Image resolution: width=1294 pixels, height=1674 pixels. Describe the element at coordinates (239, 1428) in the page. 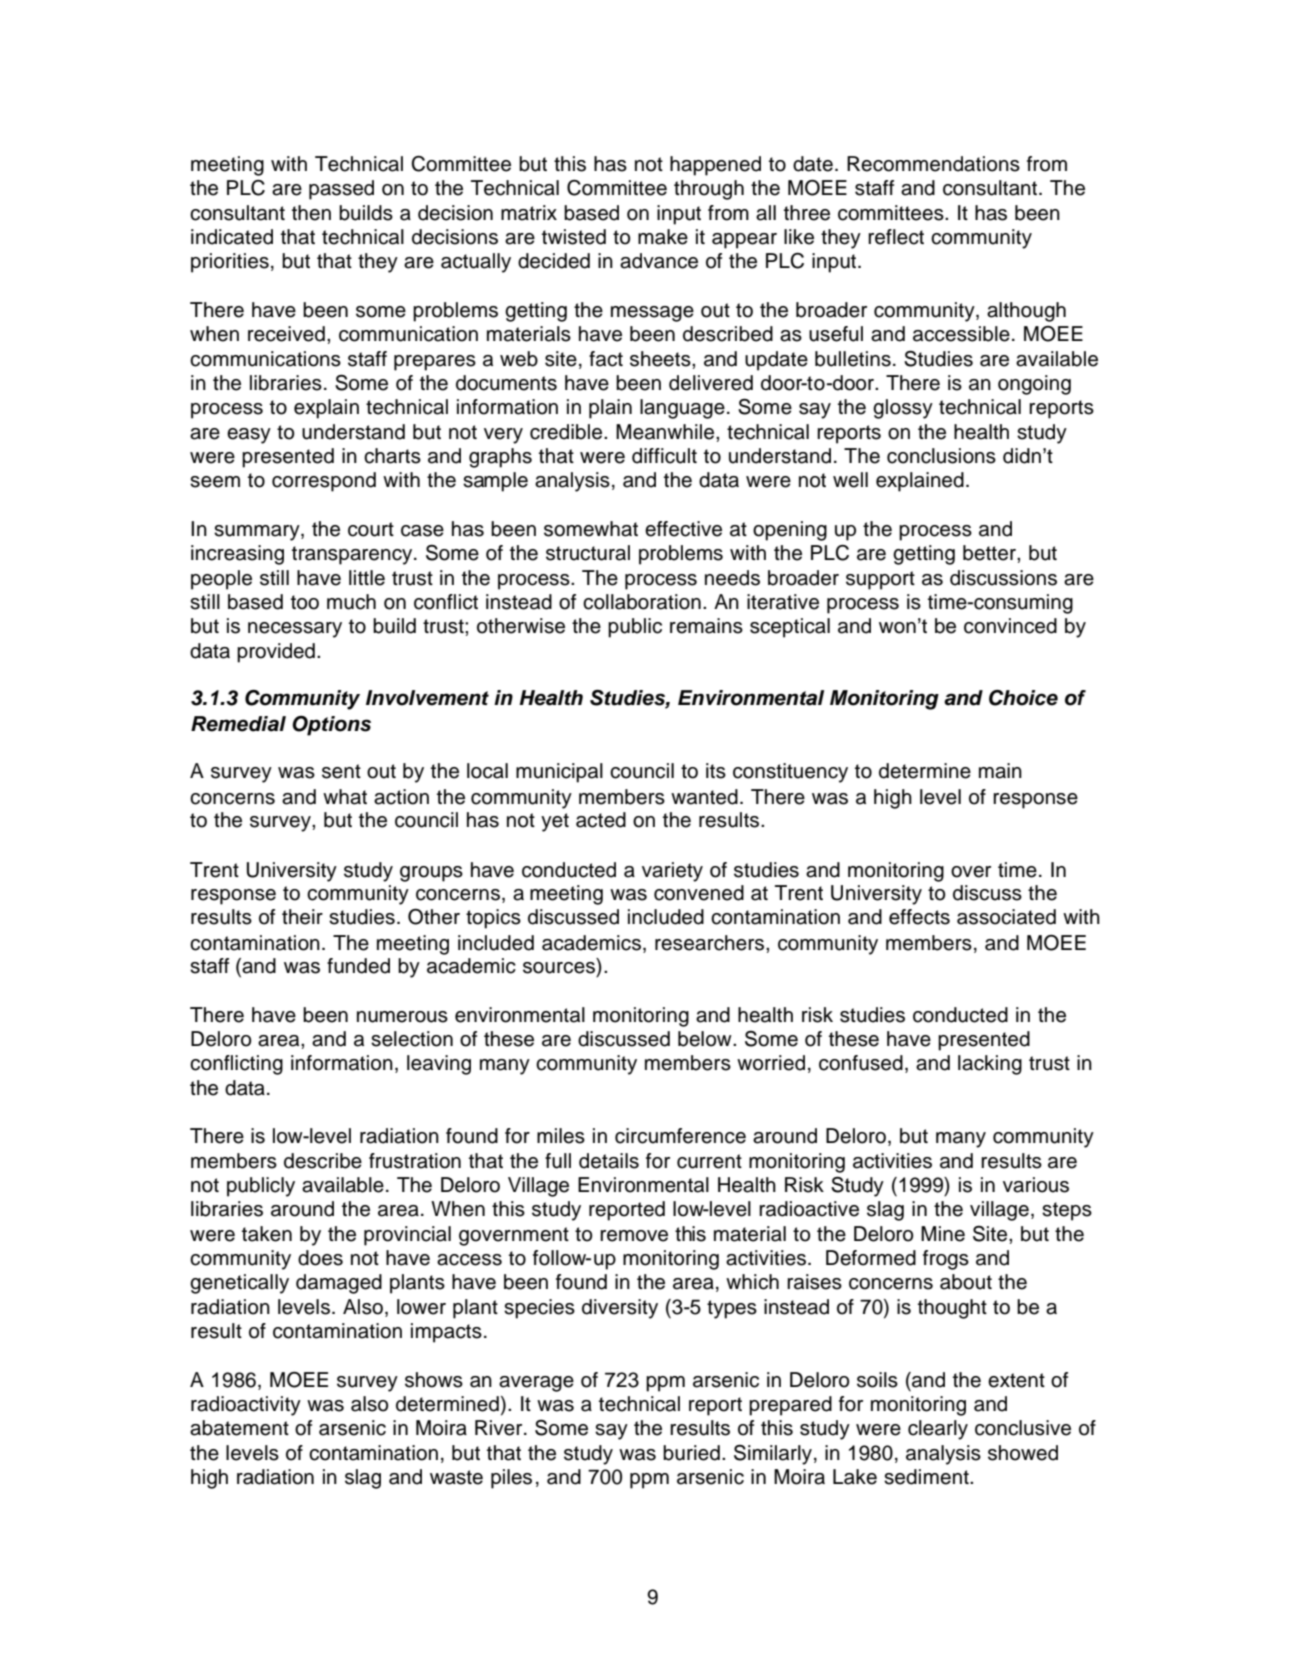

I see `abatement` at that location.
